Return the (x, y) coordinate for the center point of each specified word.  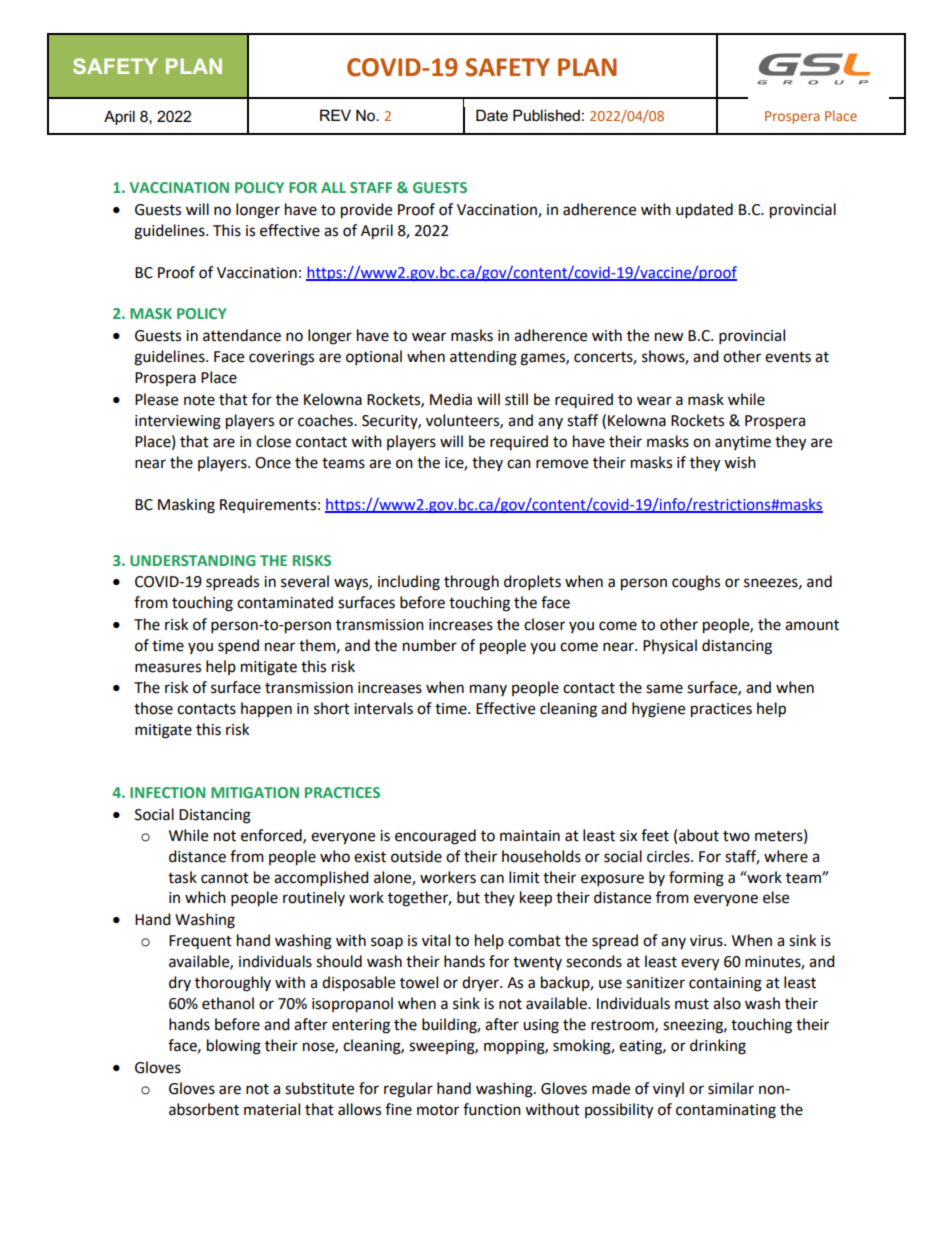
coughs (696, 583)
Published (546, 115)
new (669, 337)
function (492, 1109)
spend (238, 647)
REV (335, 115)
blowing (234, 1047)
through (471, 583)
